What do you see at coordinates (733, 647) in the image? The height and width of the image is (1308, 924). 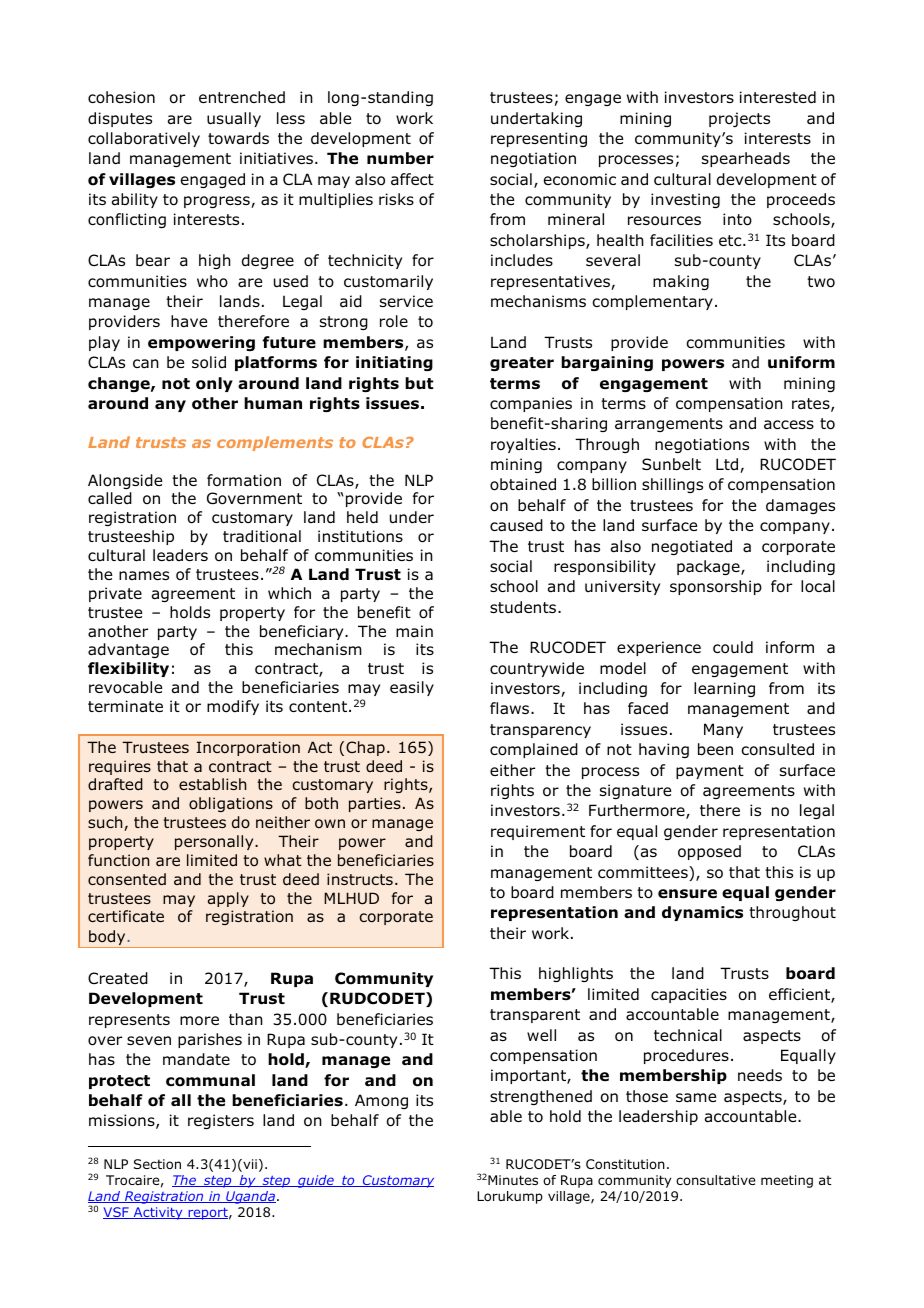 I see `could` at bounding box center [733, 647].
